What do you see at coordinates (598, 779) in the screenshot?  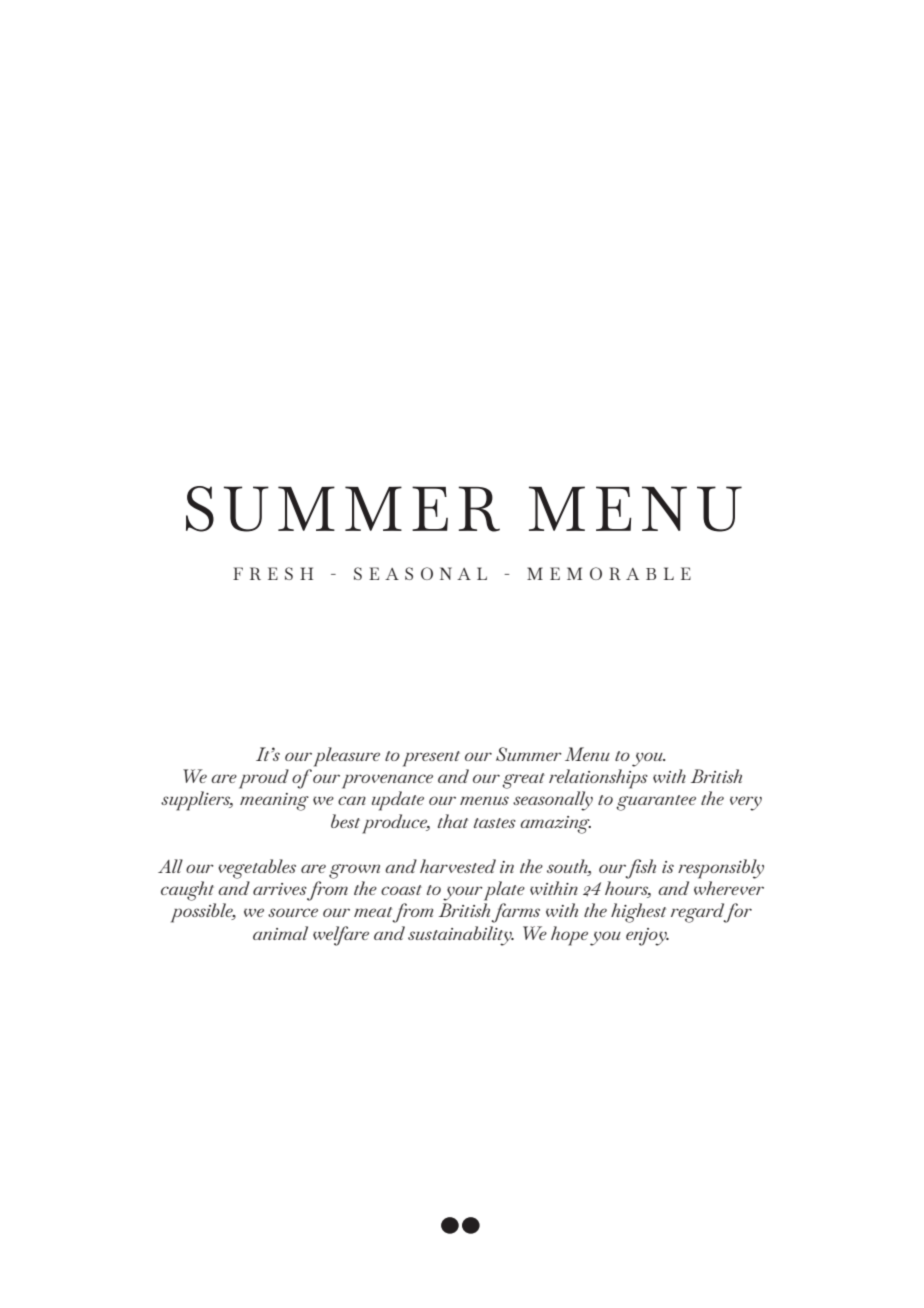 I see `relationships` at bounding box center [598, 779].
